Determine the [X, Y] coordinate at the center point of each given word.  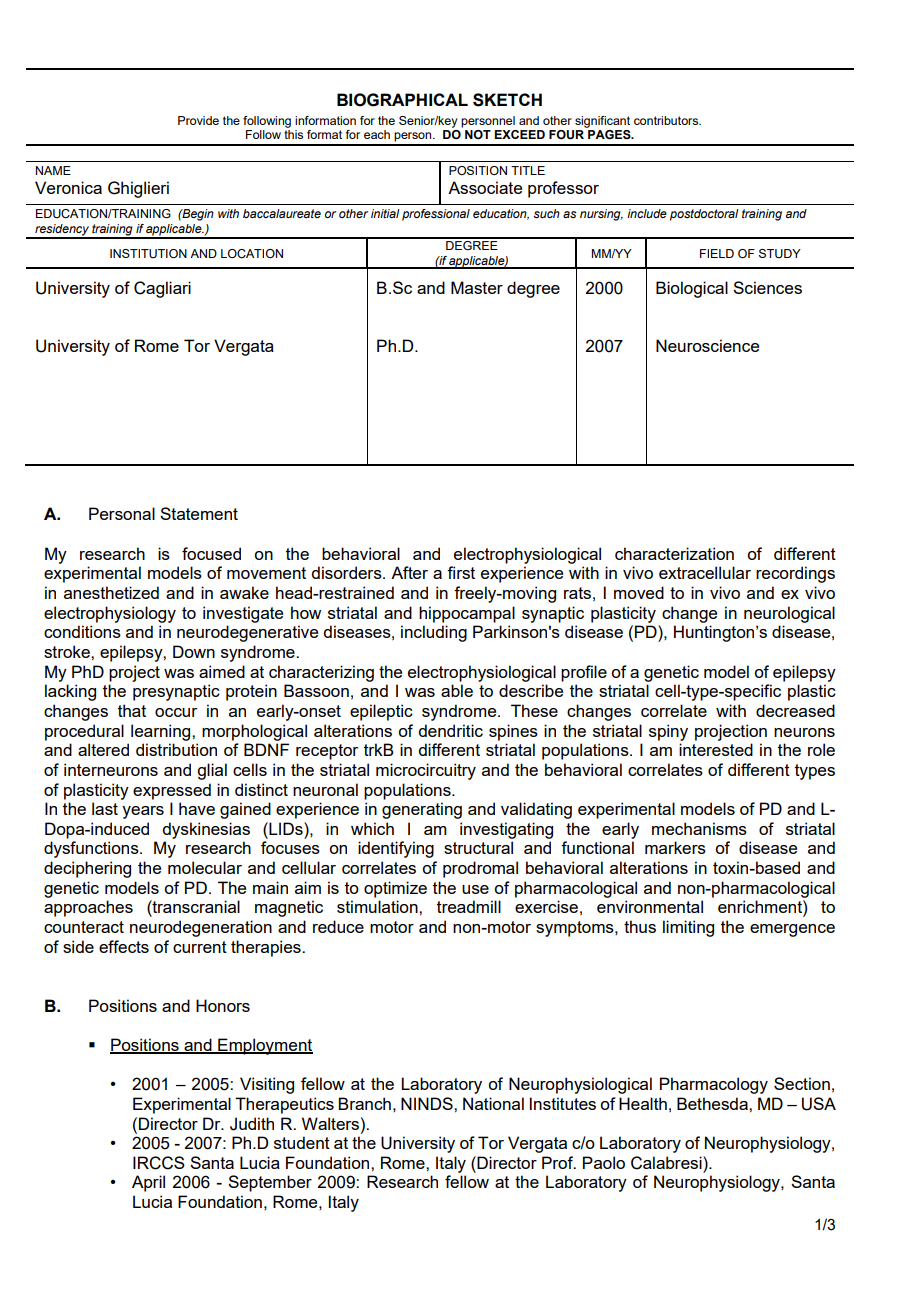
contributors [667, 120]
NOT [478, 134]
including [434, 633]
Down [194, 651]
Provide [198, 120]
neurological [789, 614]
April [148, 1183]
